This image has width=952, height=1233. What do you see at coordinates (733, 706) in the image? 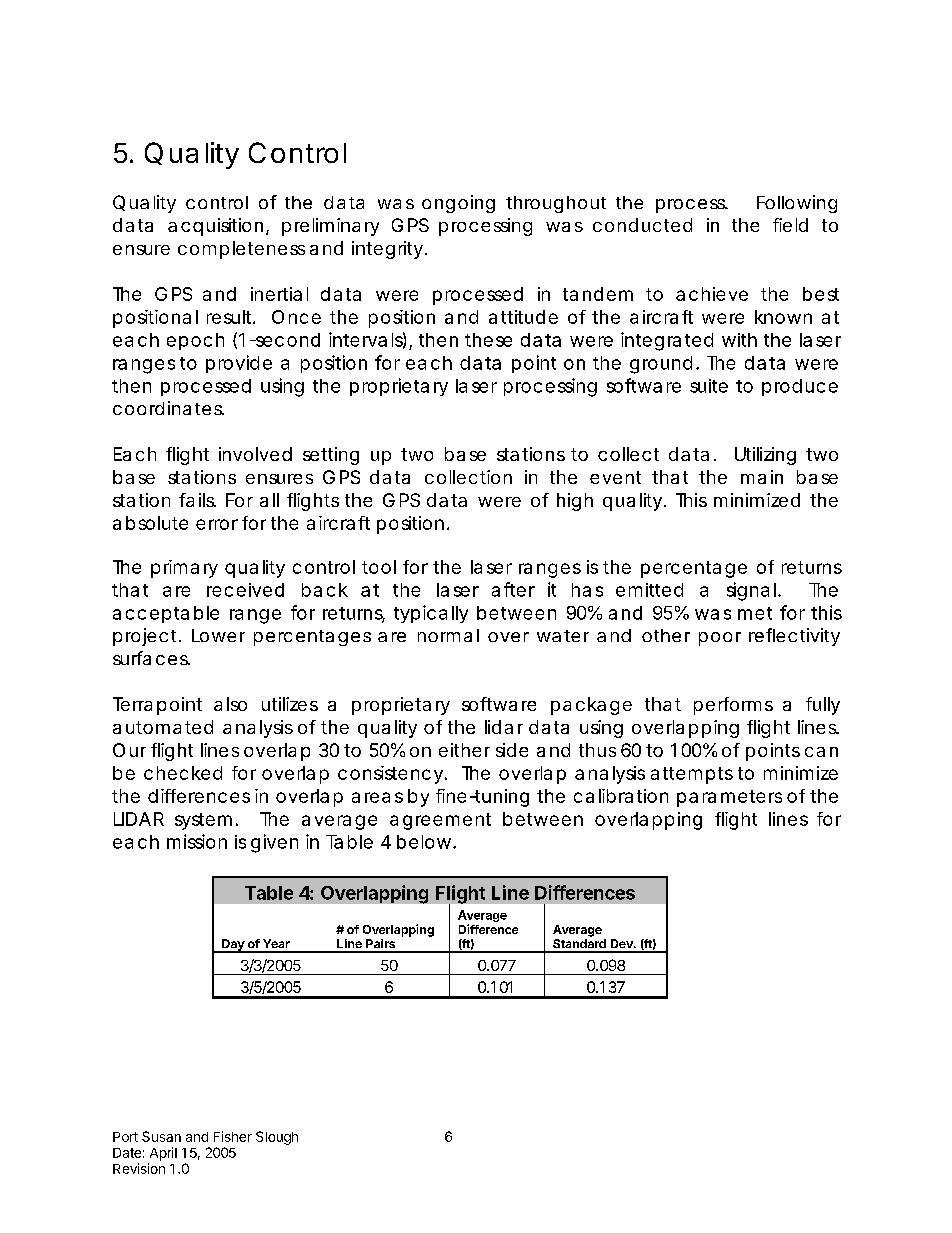
I see `performs` at bounding box center [733, 706].
